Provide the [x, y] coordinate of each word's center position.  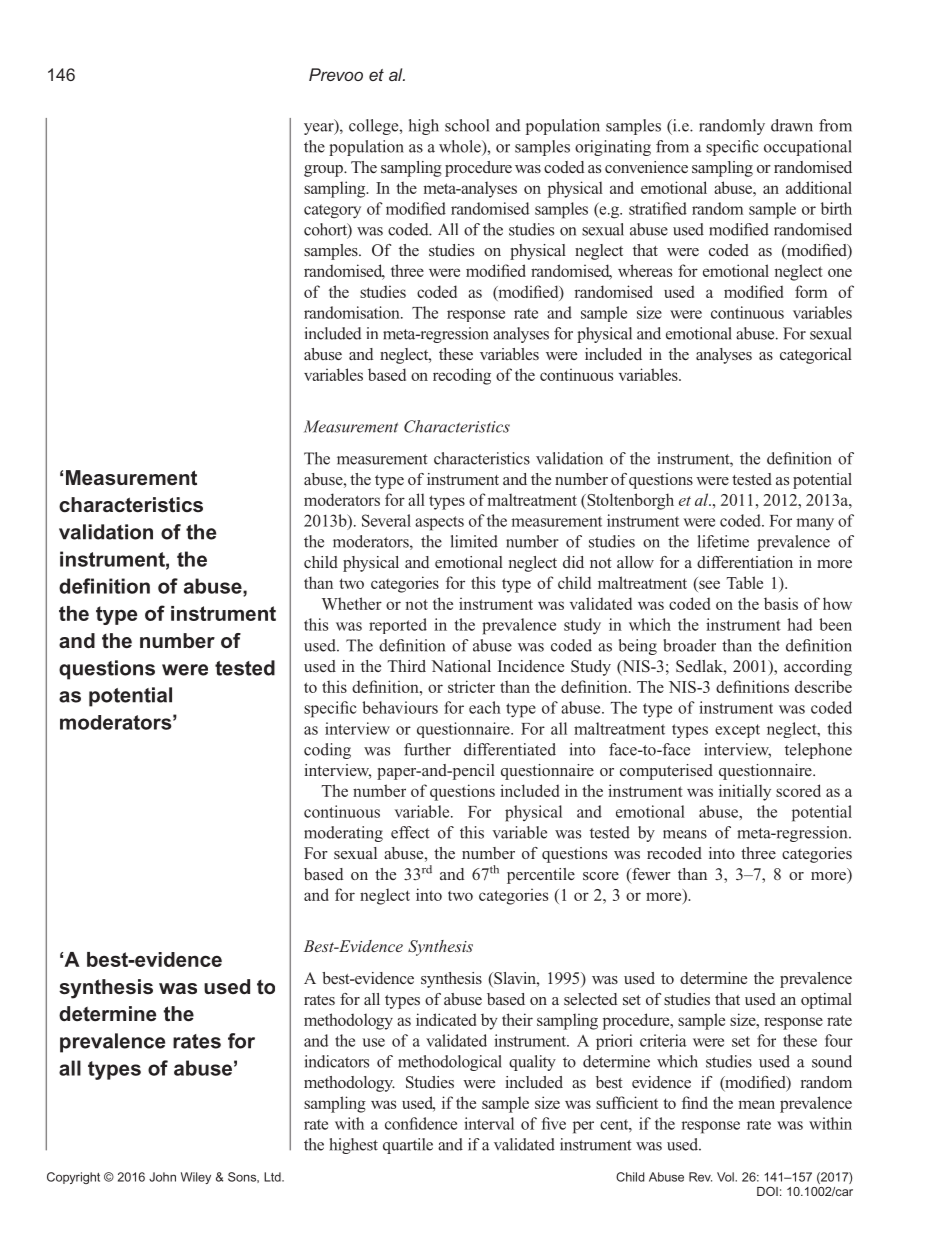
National [461, 666]
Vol [726, 1177]
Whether [352, 603]
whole [461, 146]
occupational [808, 148]
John [162, 1177]
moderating [343, 834]
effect [410, 832]
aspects [439, 523]
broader [689, 645]
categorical [816, 356]
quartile [408, 1146]
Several [386, 520]
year [320, 129]
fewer [650, 875]
